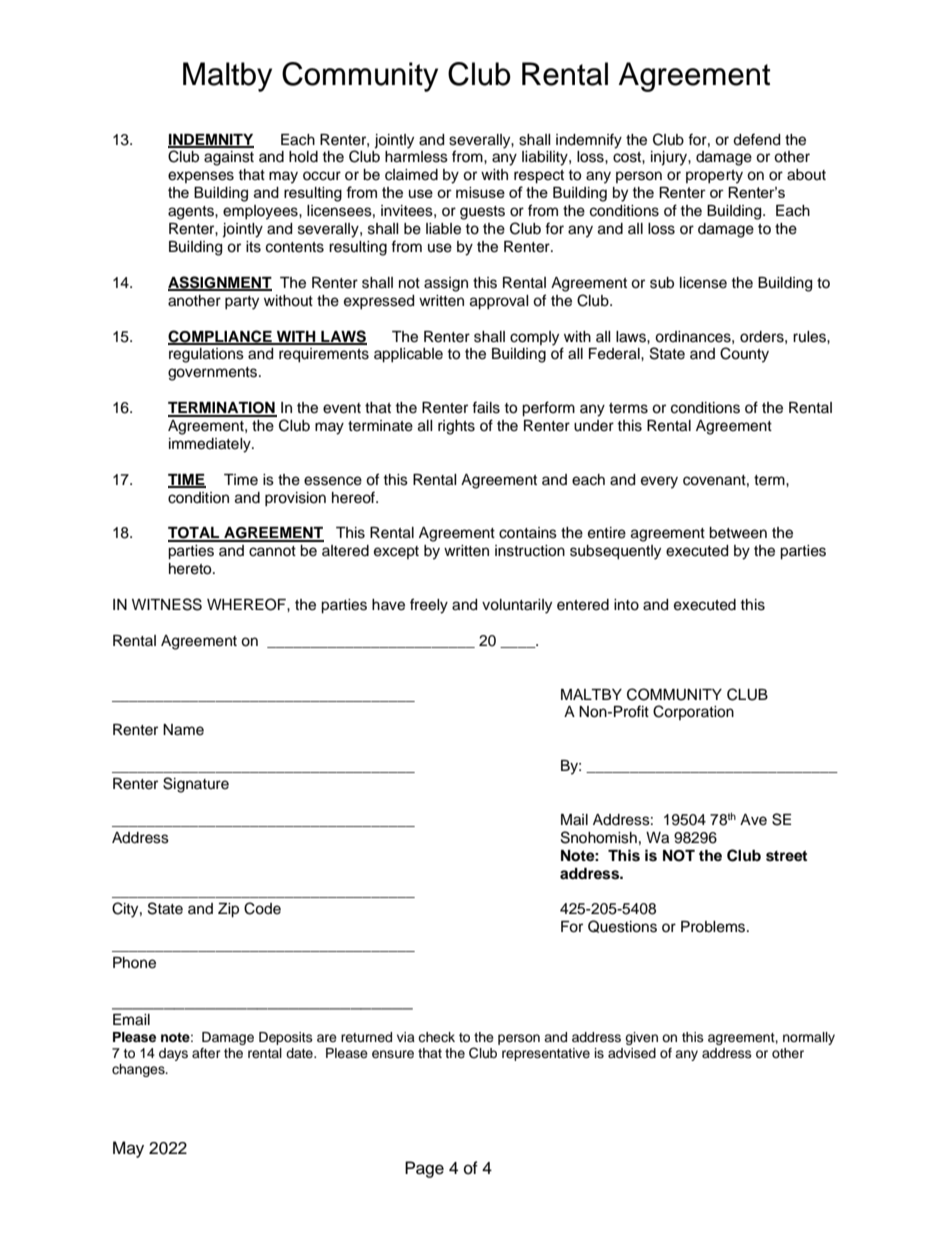 This screenshot has width=952, height=1233. I want to click on freely, so click(429, 606).
